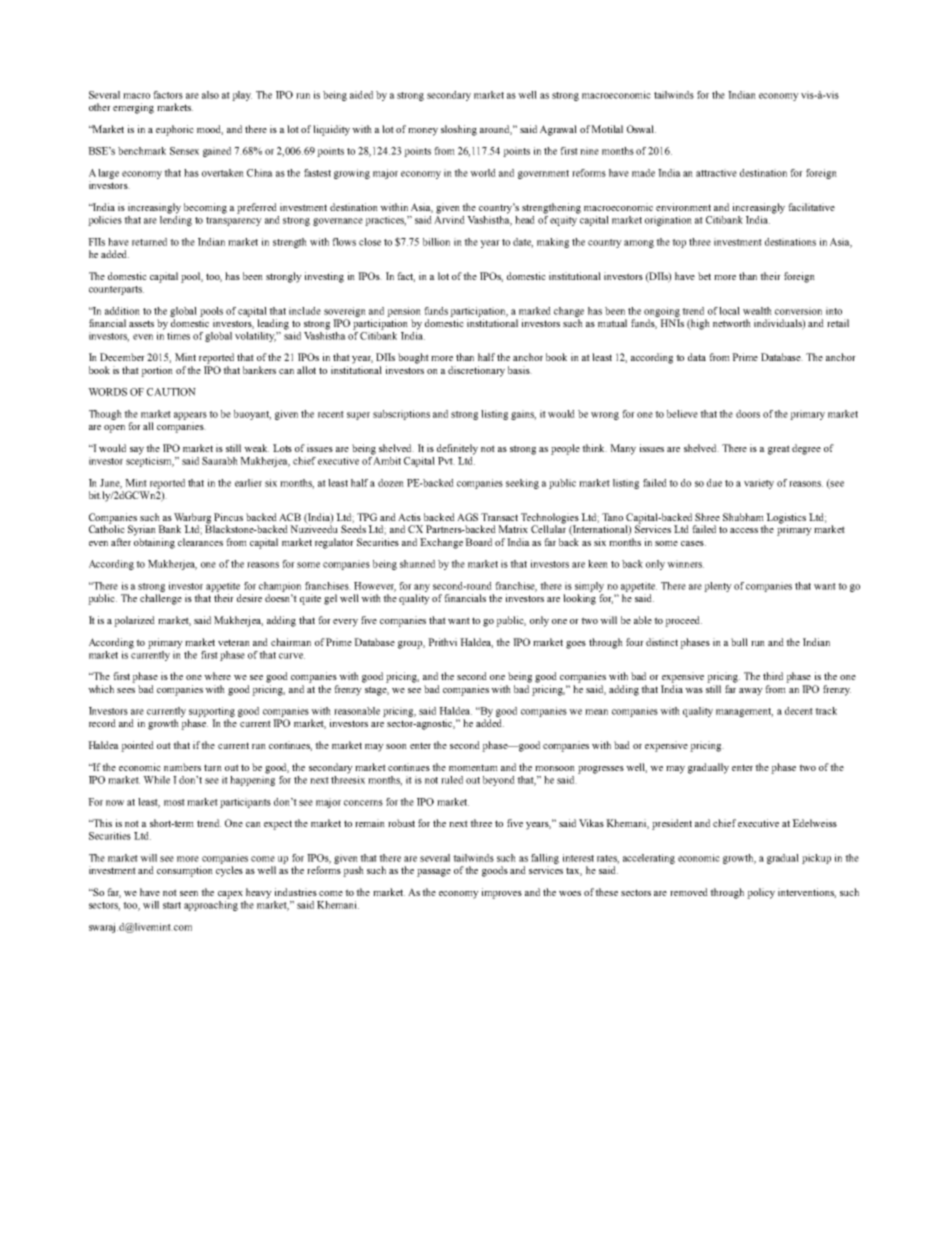  I want to click on AGS, so click(467, 517).
